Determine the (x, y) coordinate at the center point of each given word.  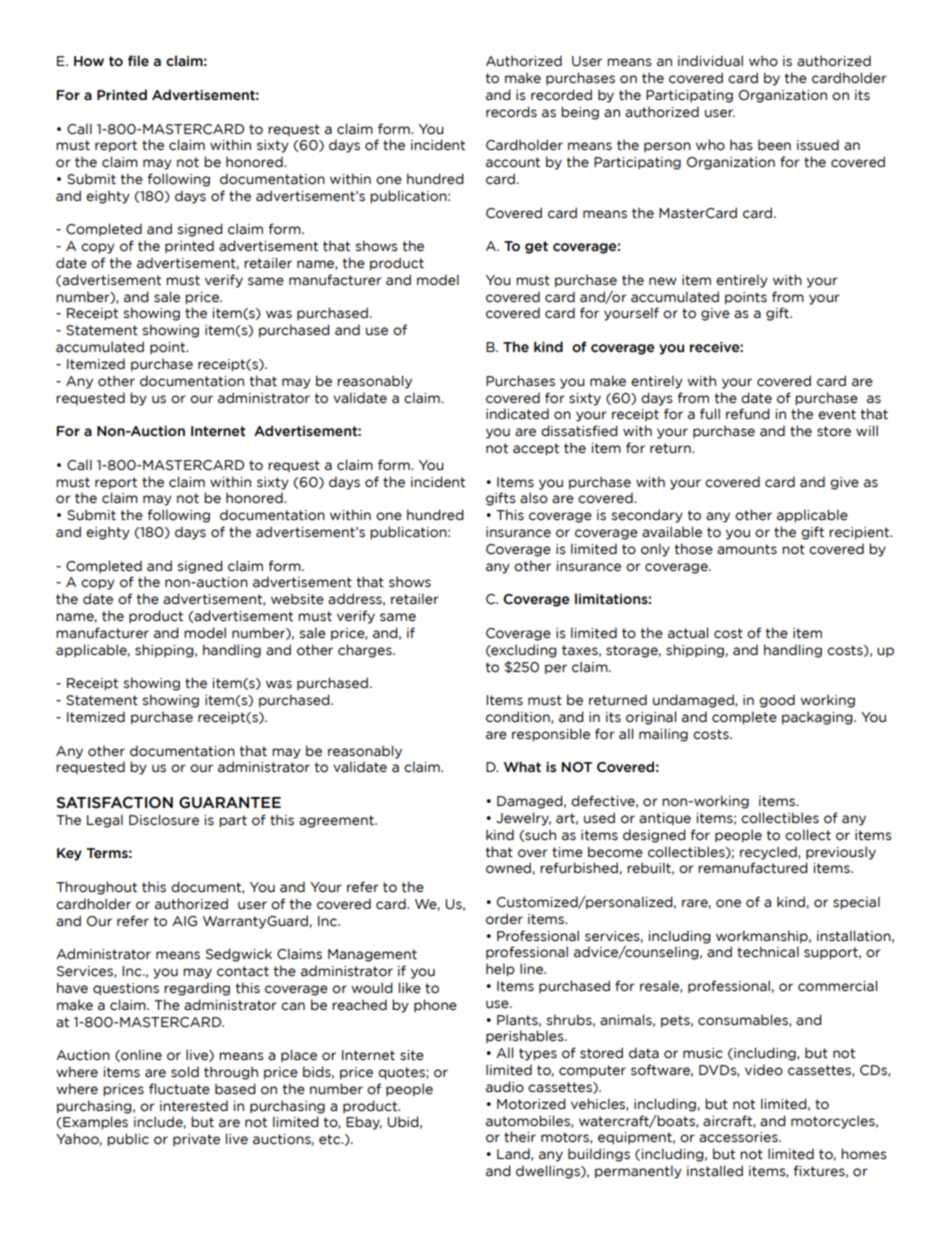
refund (748, 414)
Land (514, 1154)
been (774, 145)
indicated (517, 414)
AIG (184, 921)
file (138, 61)
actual (688, 633)
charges (366, 651)
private (196, 1140)
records (511, 112)
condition (519, 717)
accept (536, 449)
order (504, 919)
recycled (769, 853)
